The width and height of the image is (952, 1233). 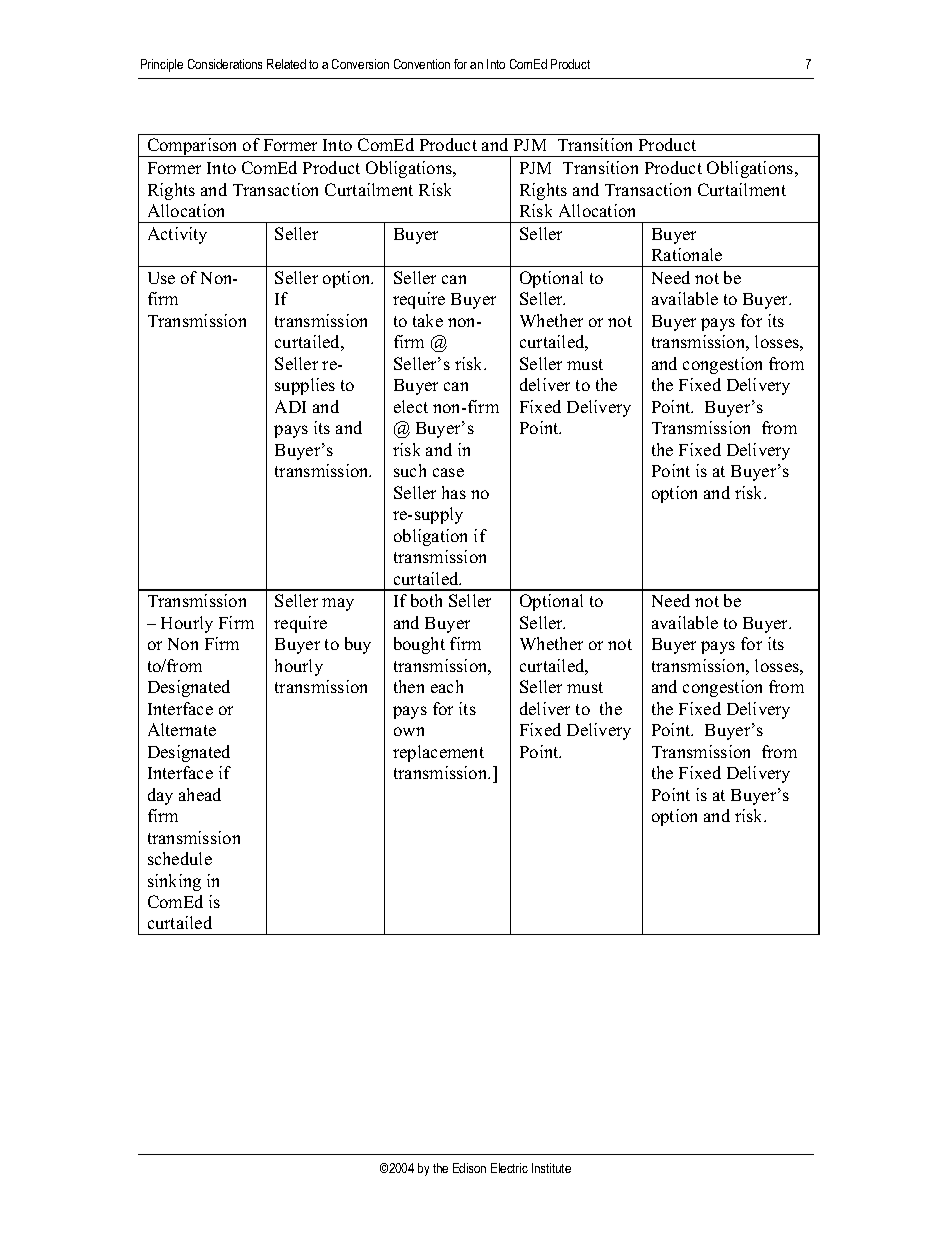 What do you see at coordinates (448, 472) in the image?
I see `case` at bounding box center [448, 472].
